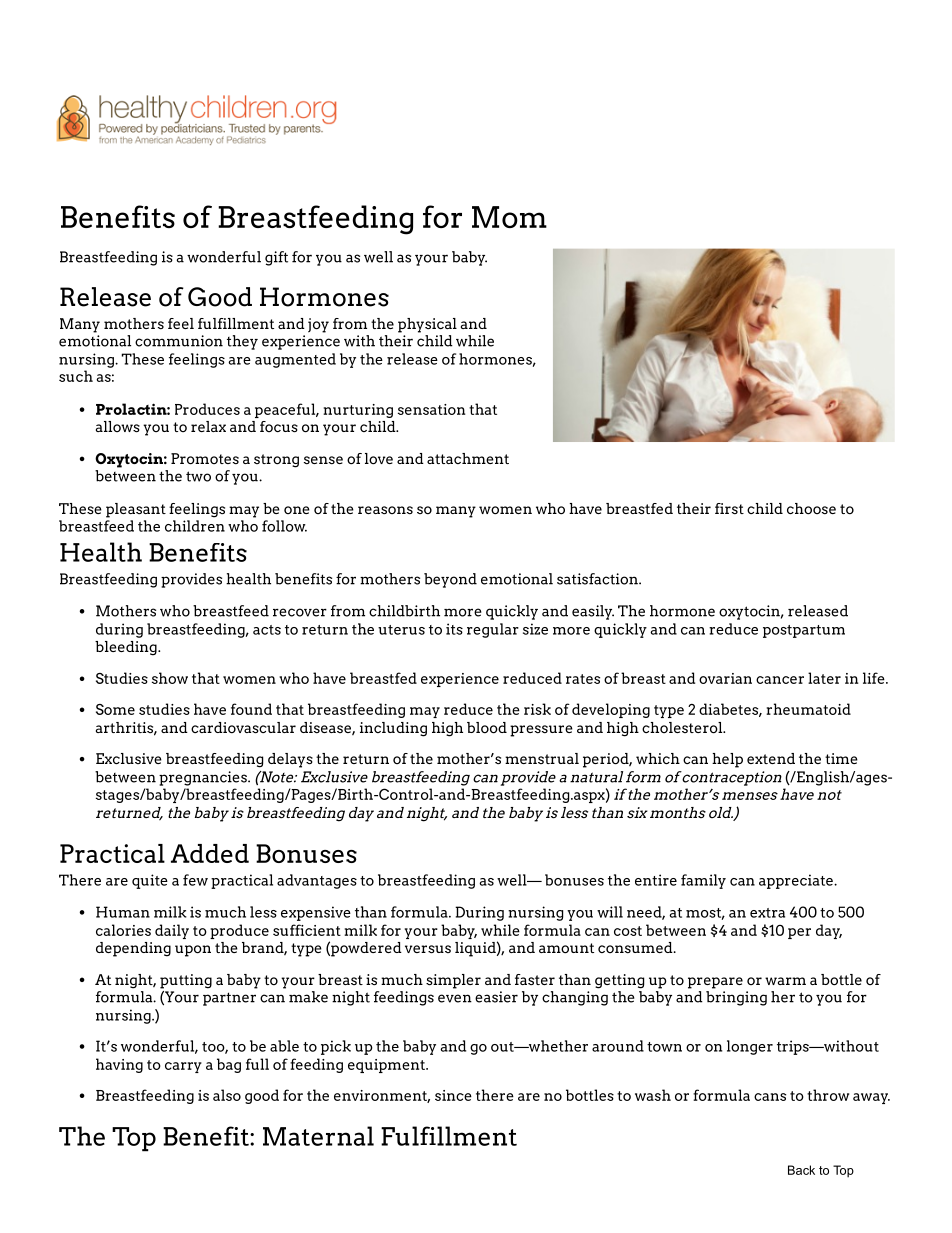 The height and width of the page is (1233, 952). Describe the element at coordinates (487, 728) in the page. I see `blood` at that location.
